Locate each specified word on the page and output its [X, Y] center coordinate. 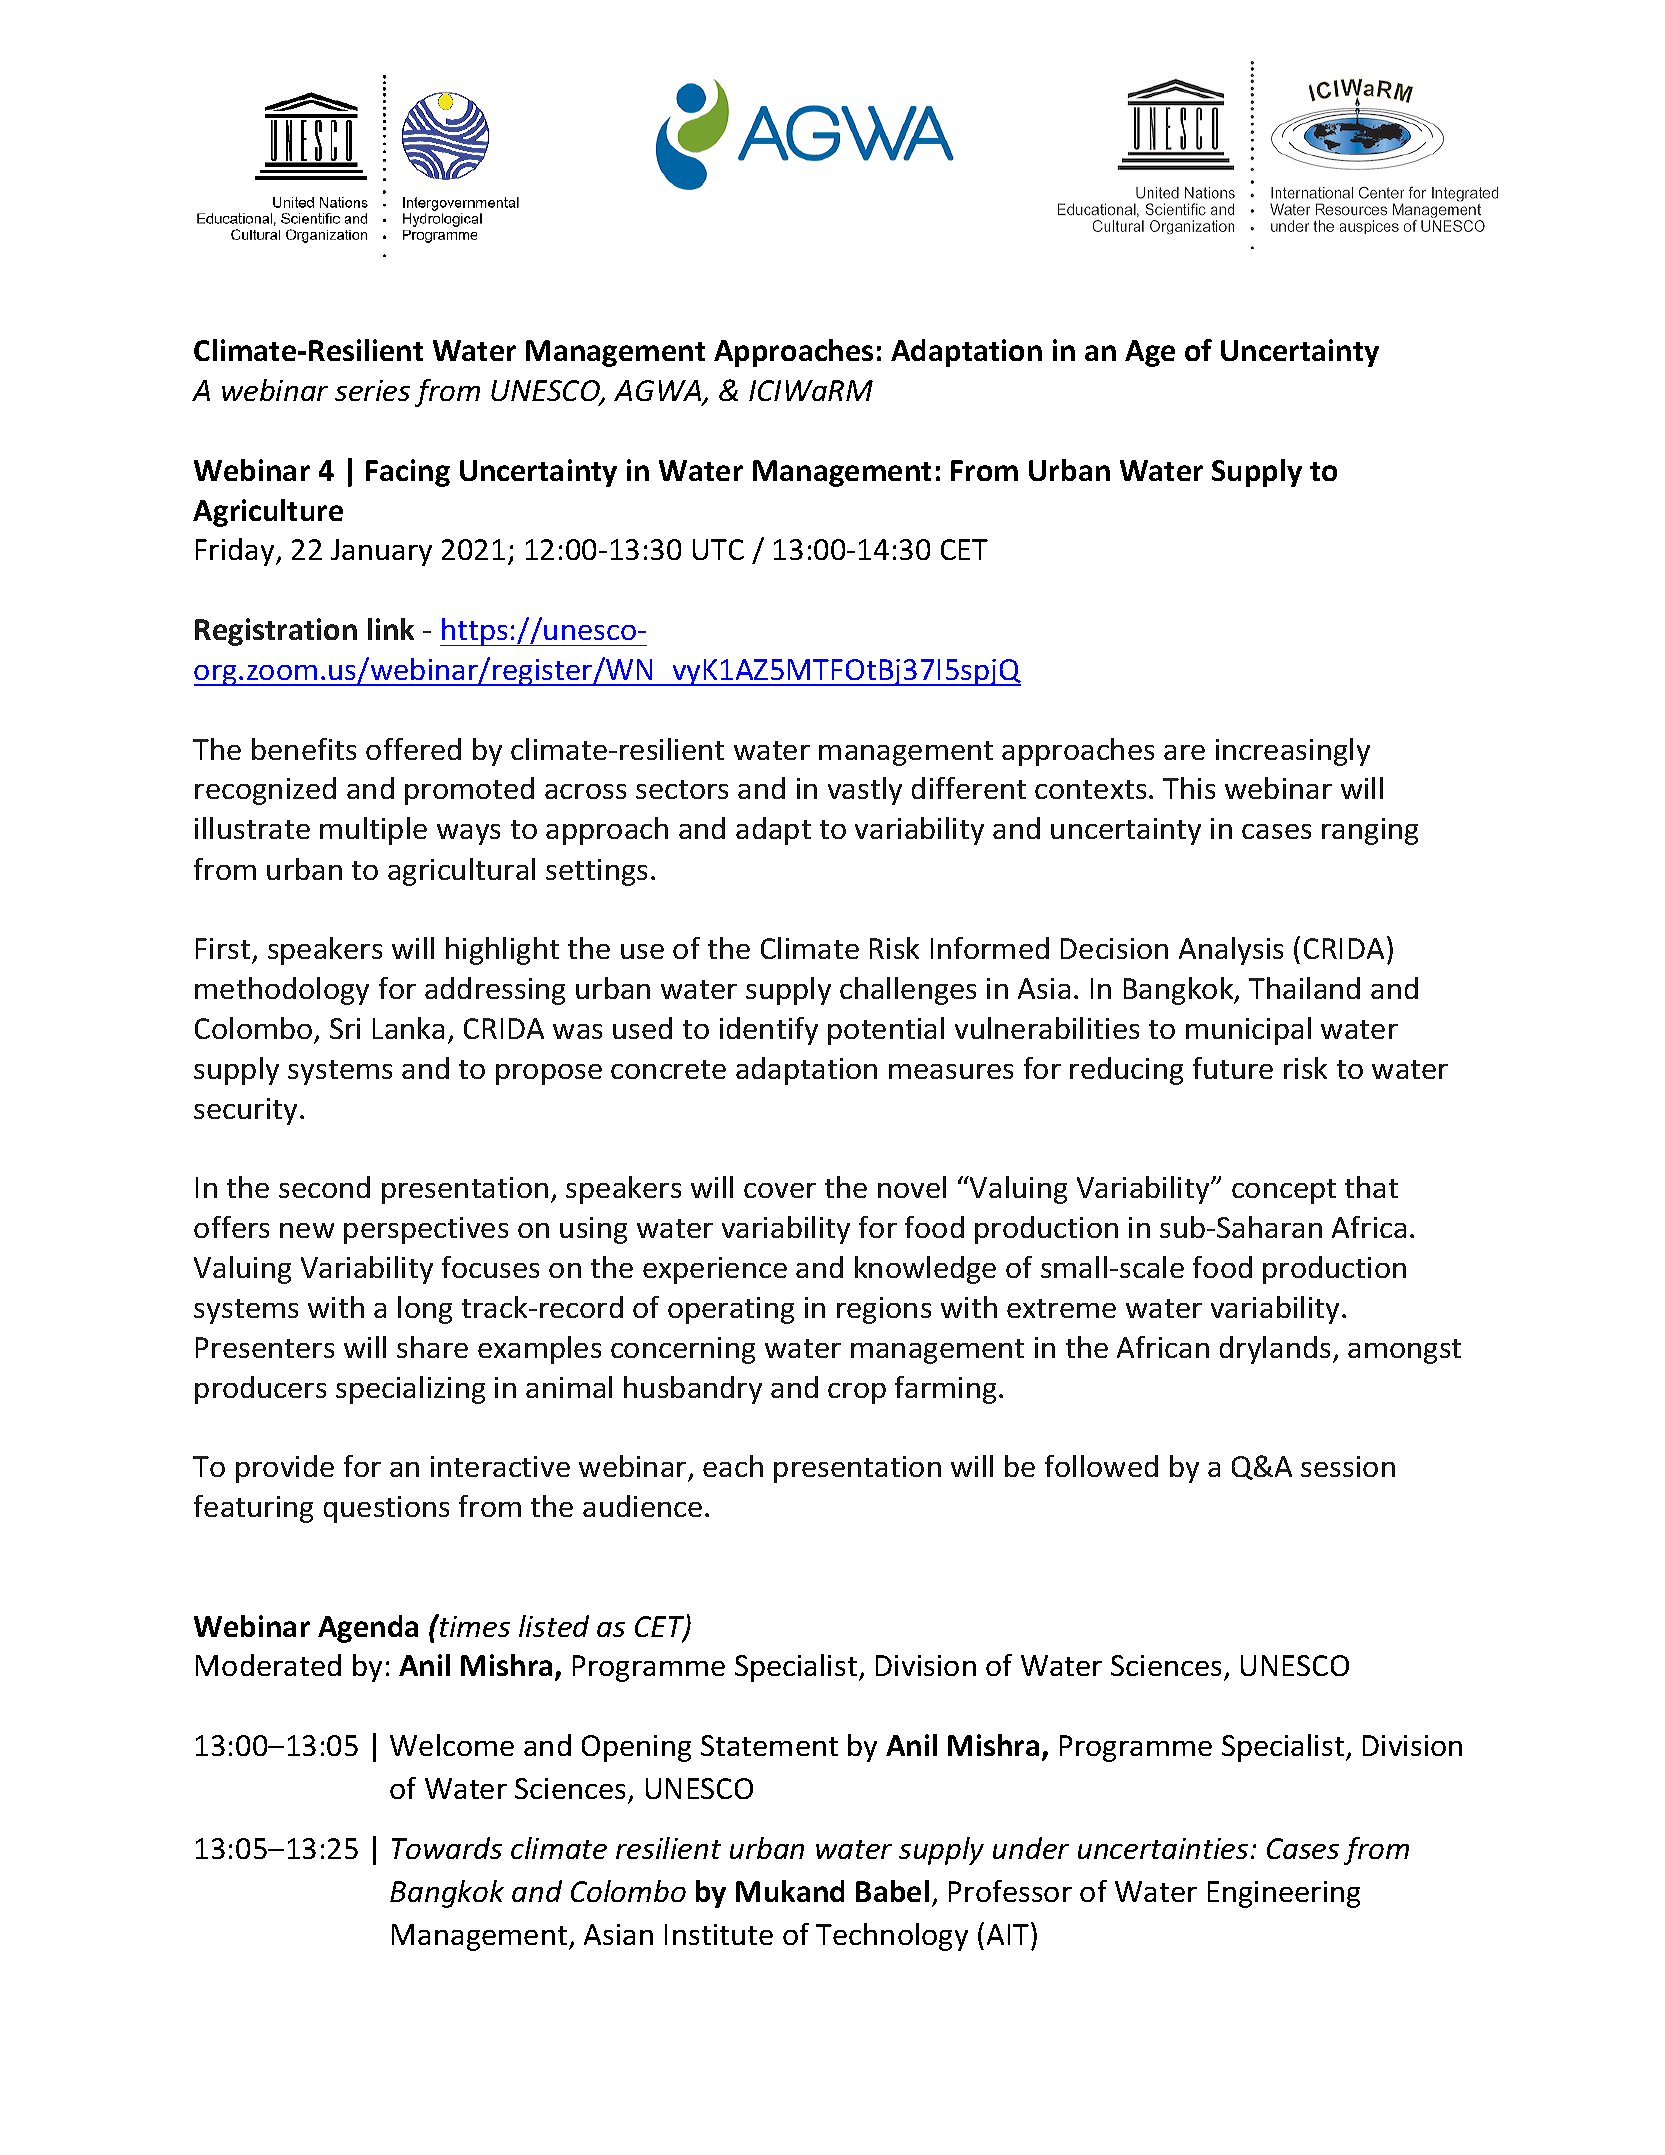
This [1189, 788]
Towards [447, 1848]
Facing [408, 473]
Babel [892, 1891]
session [1348, 1466]
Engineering [1284, 1894]
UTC [718, 549]
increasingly [1293, 752]
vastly [865, 791]
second [324, 1187]
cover [780, 1190]
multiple [373, 831]
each [733, 1466]
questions [386, 1509]
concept [1284, 1191]
